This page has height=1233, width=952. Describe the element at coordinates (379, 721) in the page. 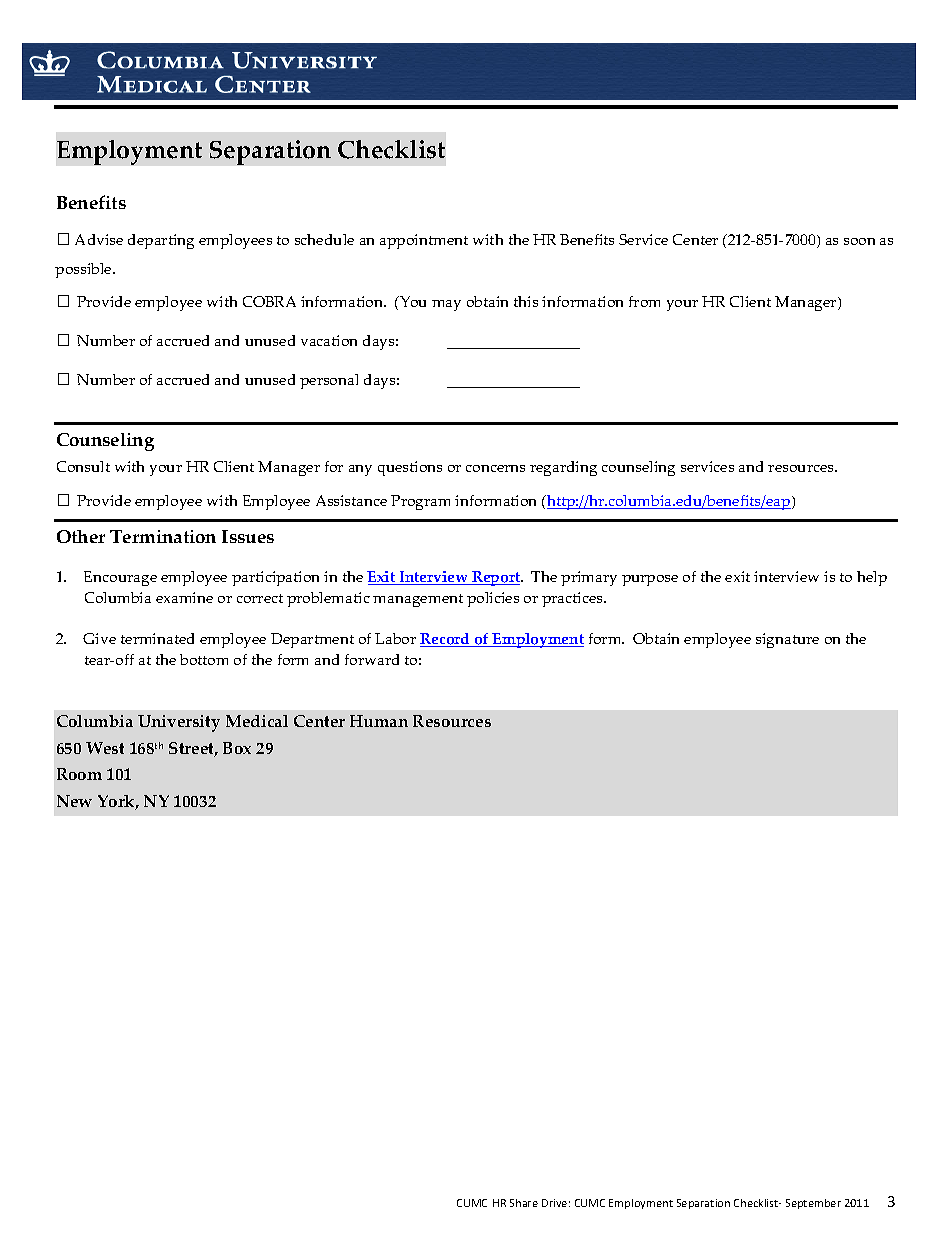

I see `Human` at that location.
